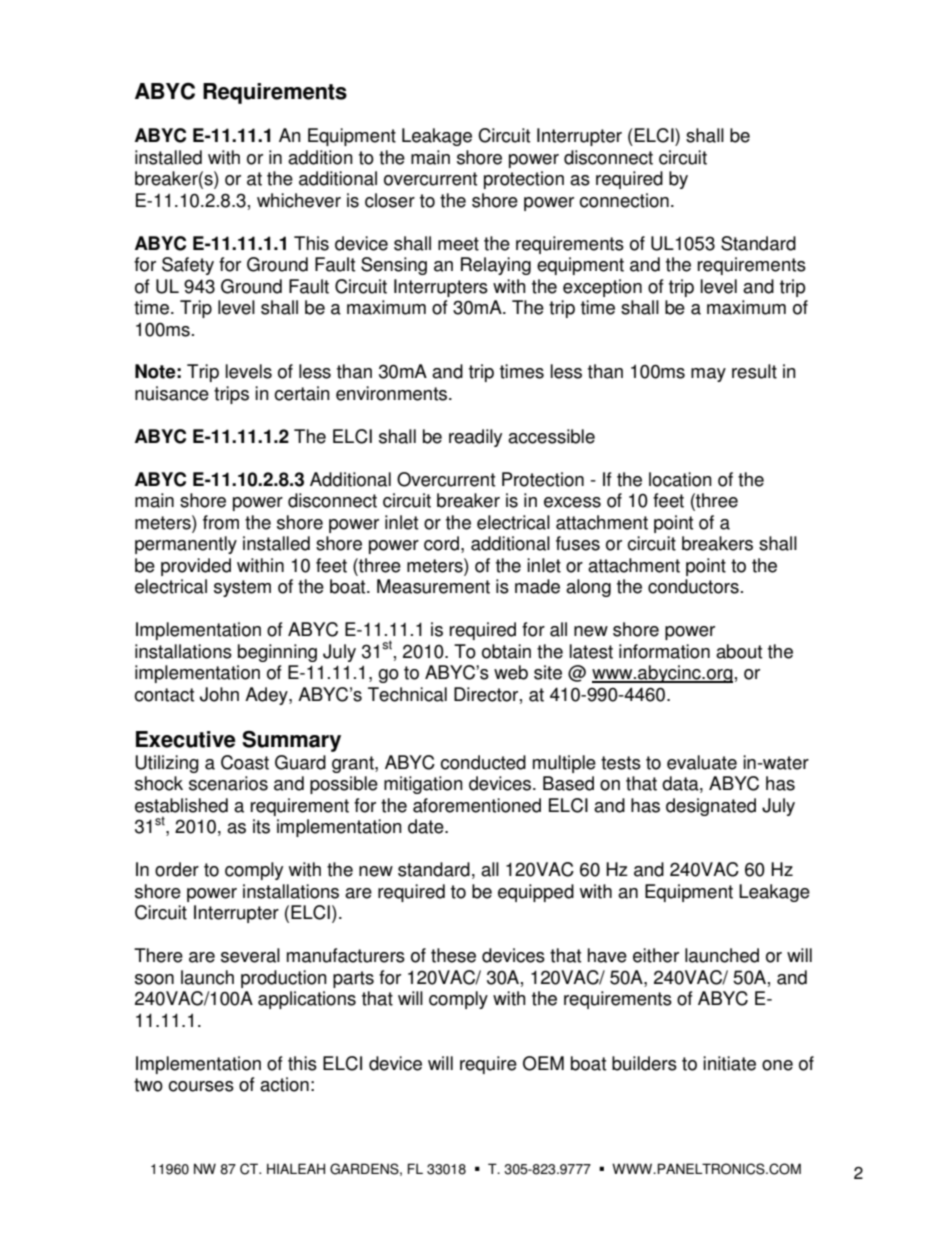  What do you see at coordinates (506, 651) in the image?
I see `obtain` at bounding box center [506, 651].
